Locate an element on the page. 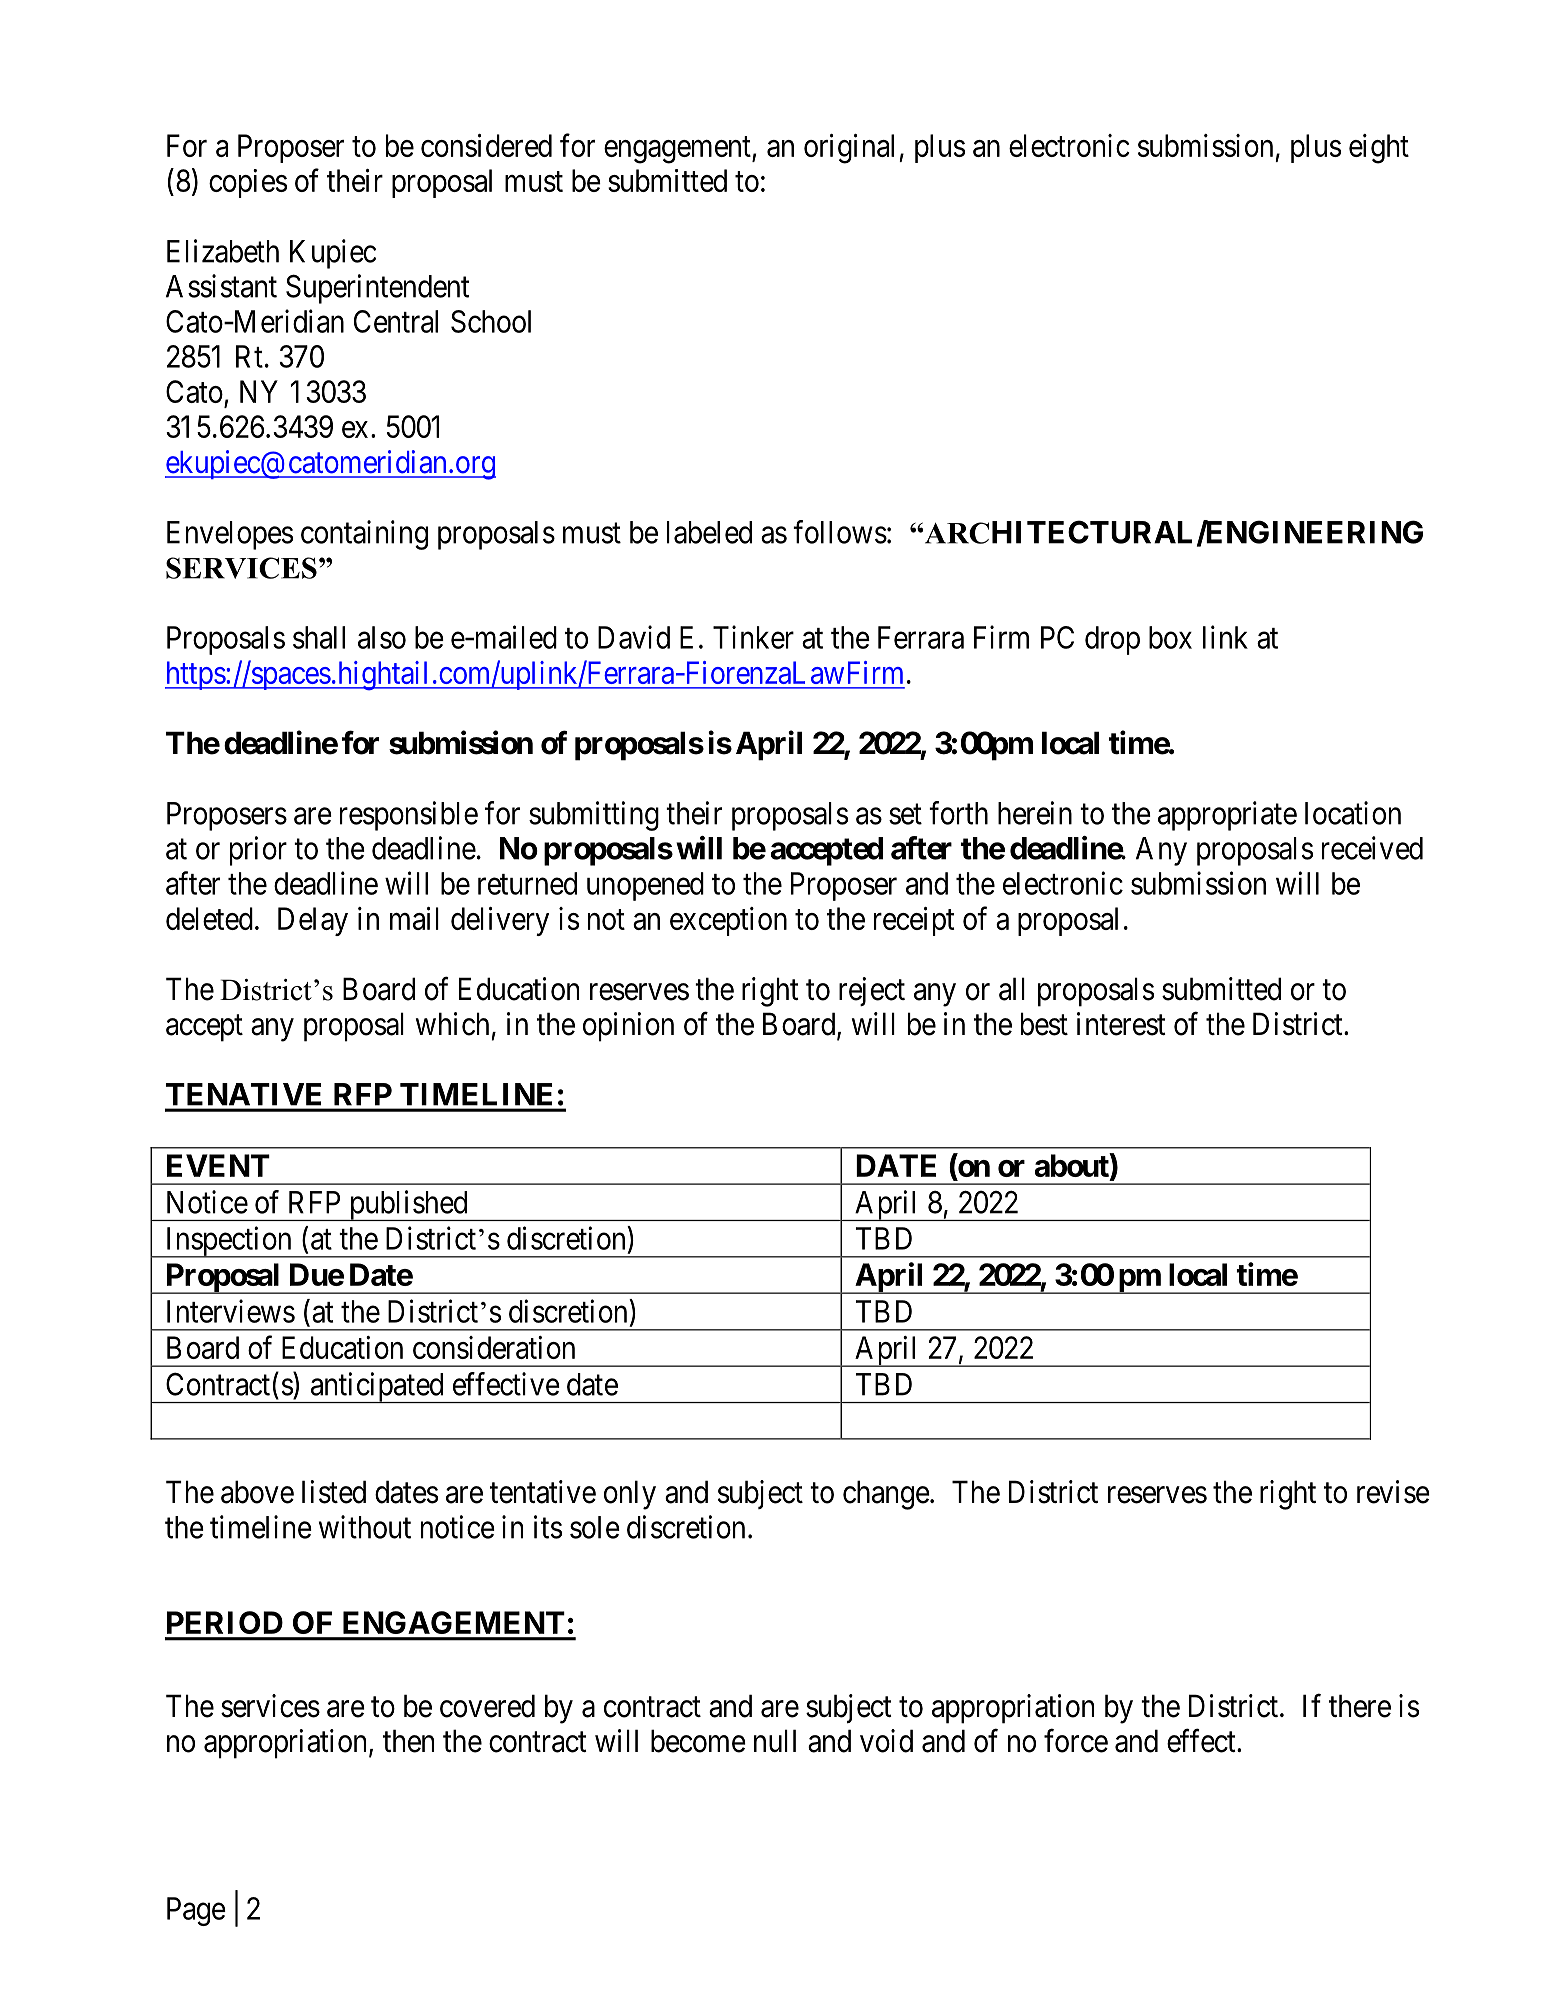 This document has height=2016, width=1558. which is located at coordinates (452, 1024).
